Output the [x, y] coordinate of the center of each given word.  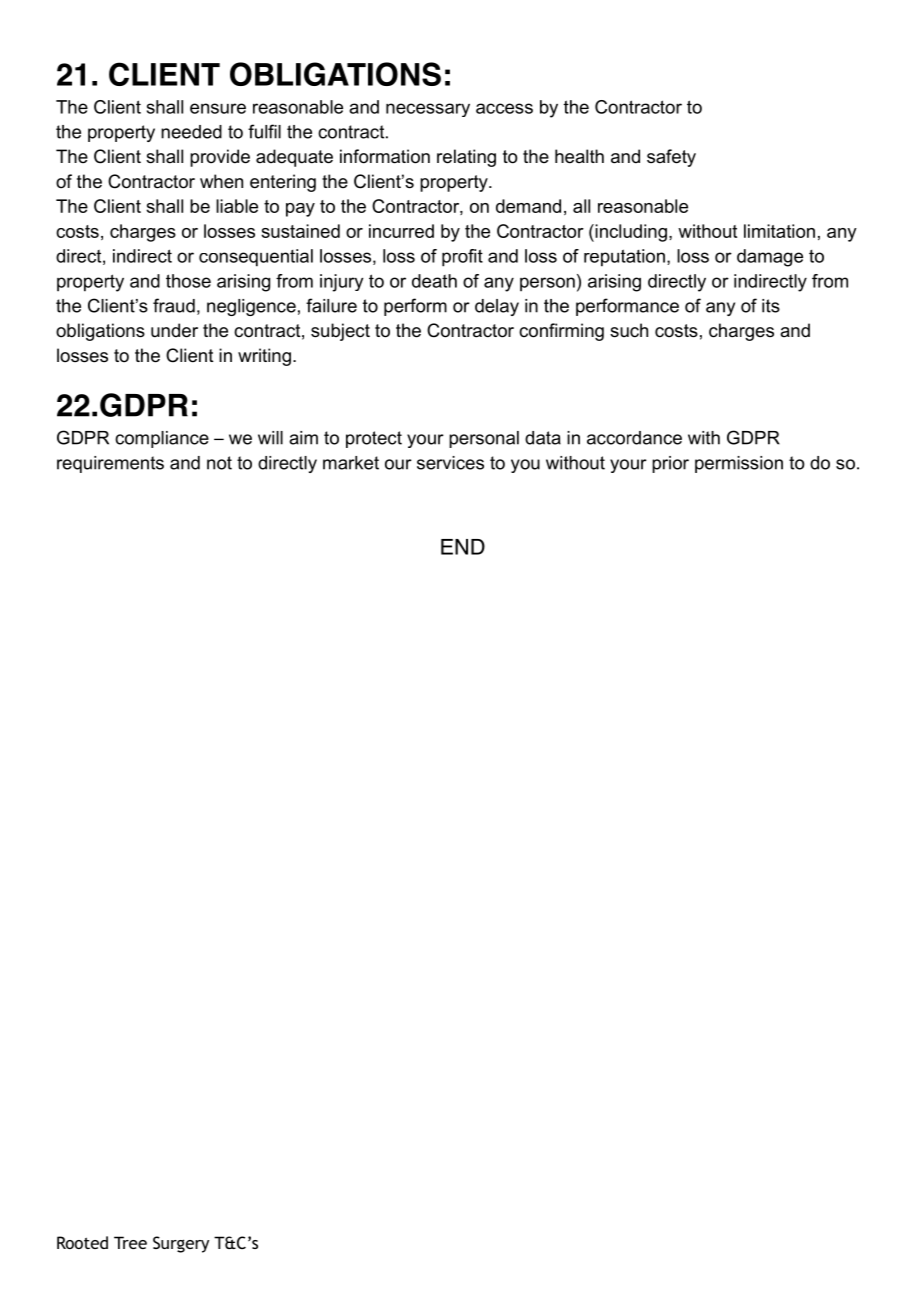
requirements [110, 464]
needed [191, 132]
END [463, 547]
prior [670, 464]
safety [671, 158]
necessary [428, 110]
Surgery [181, 1244]
